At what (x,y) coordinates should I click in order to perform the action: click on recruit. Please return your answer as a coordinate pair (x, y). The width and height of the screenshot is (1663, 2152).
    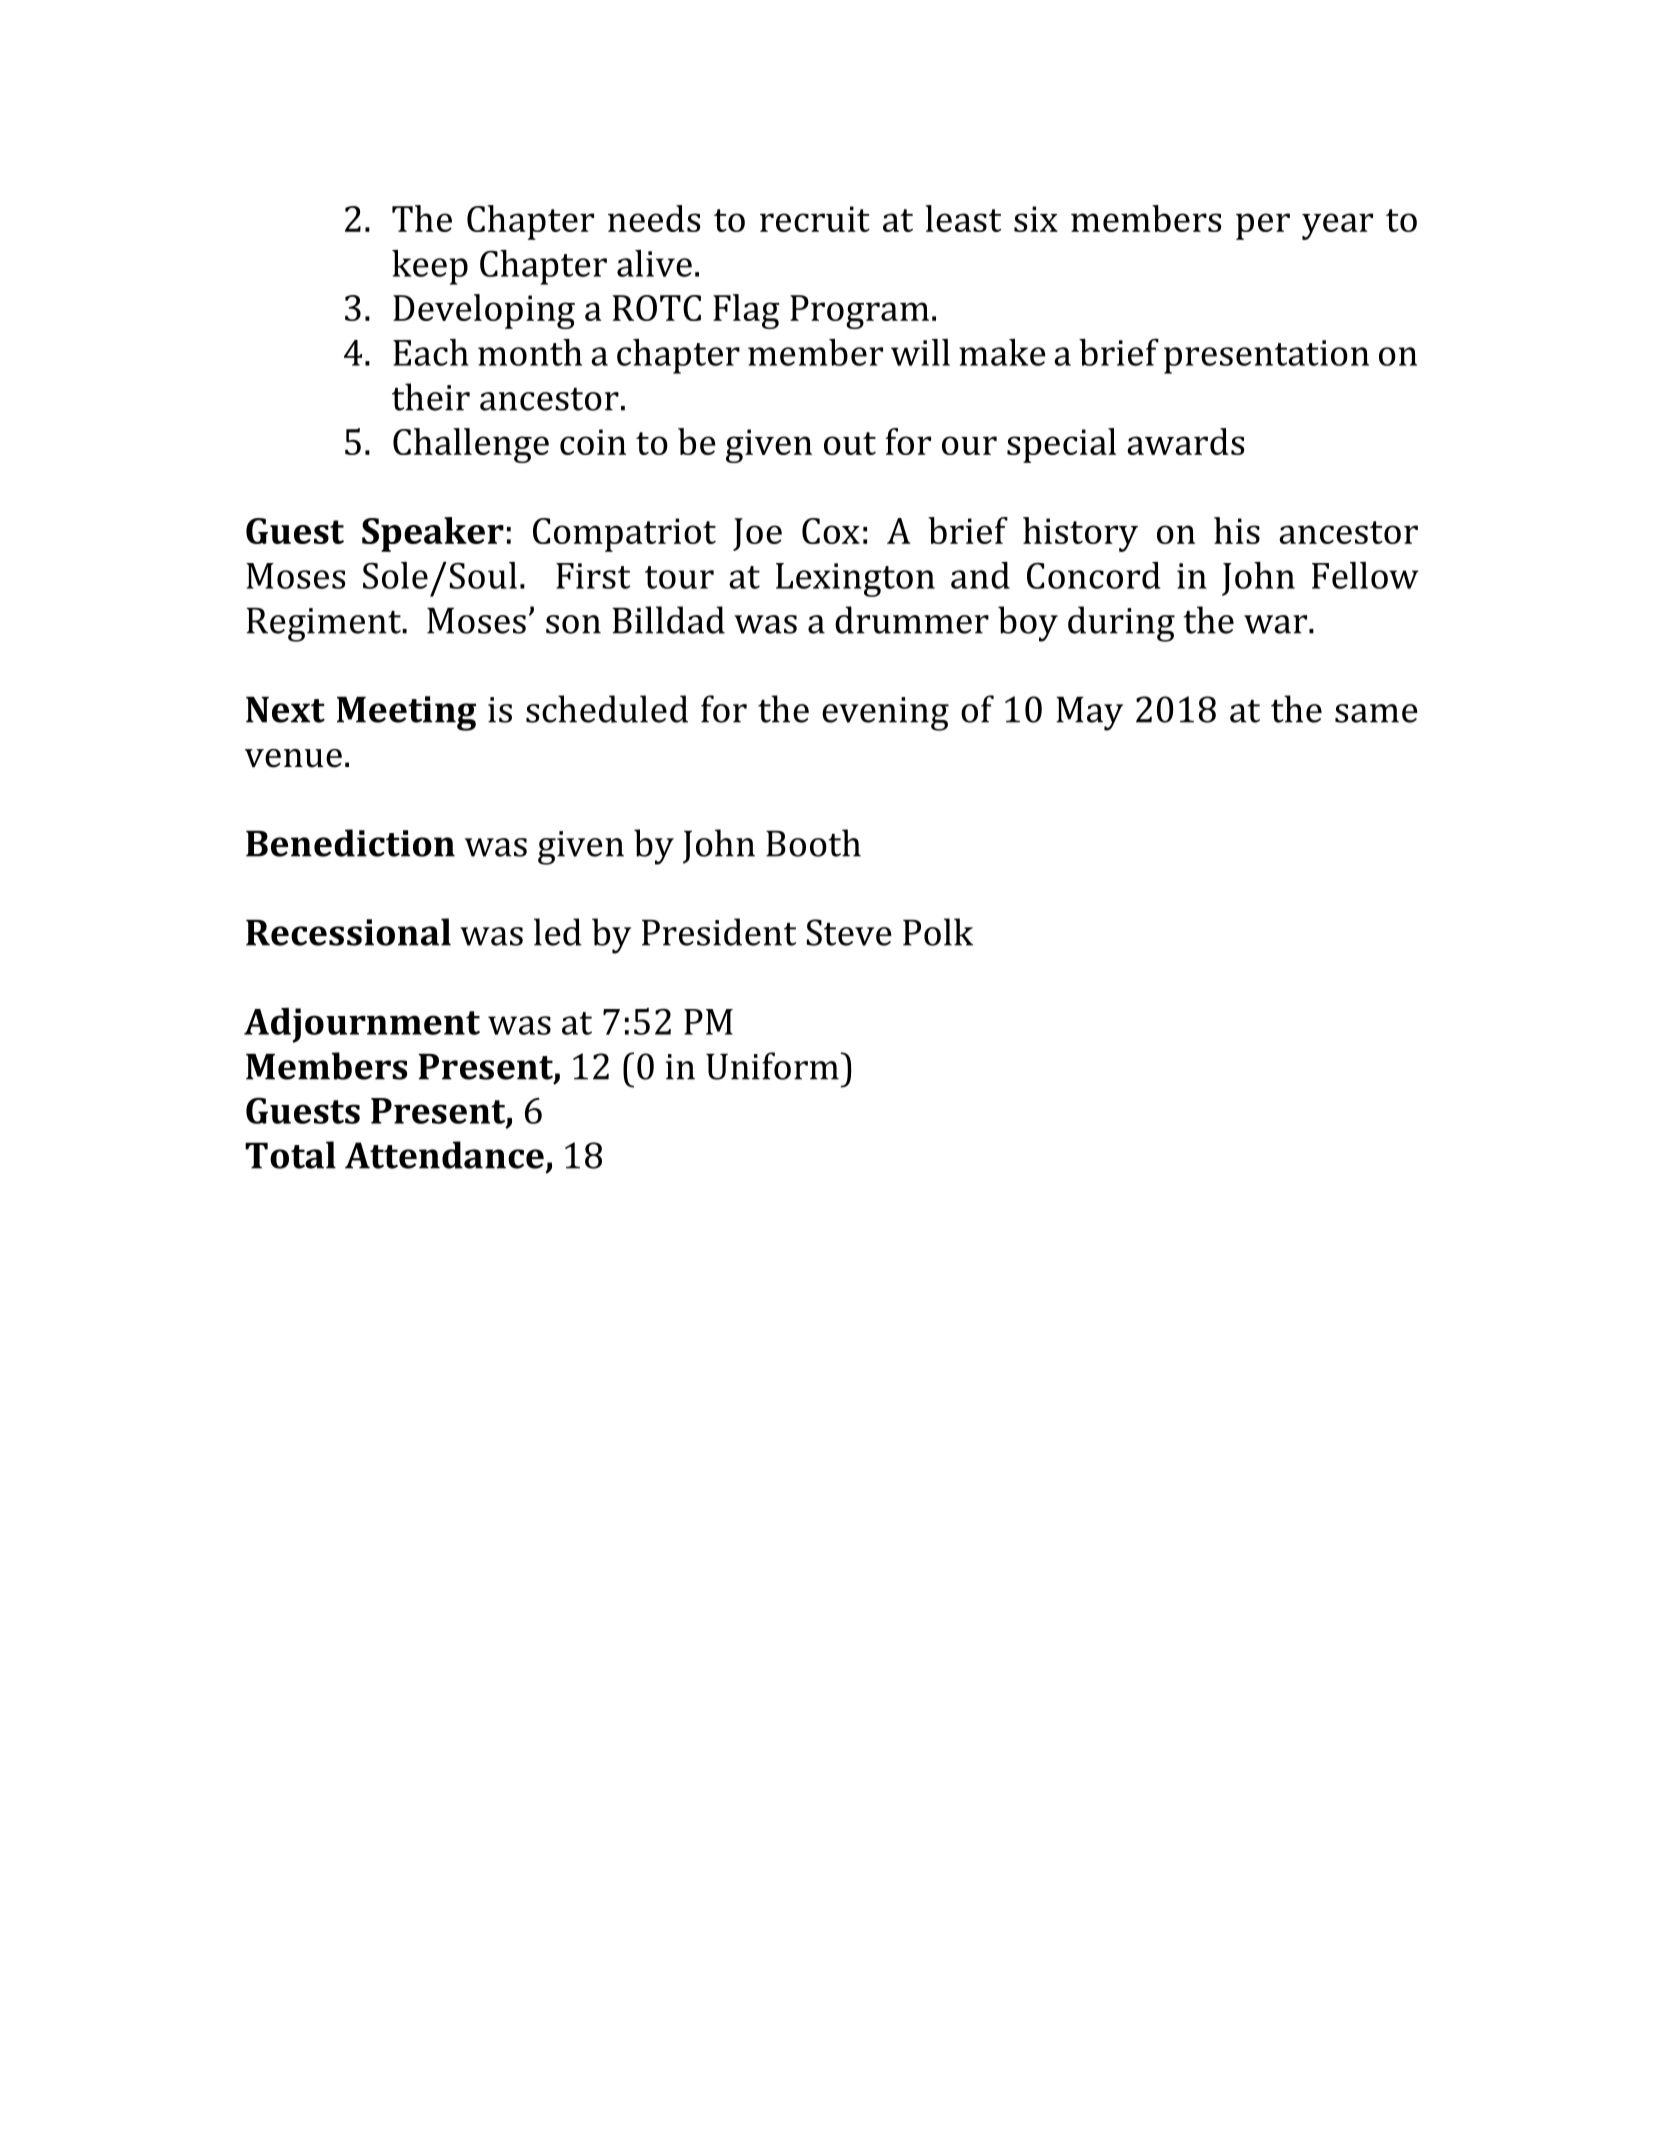
    Looking at the image, I should click on (815, 219).
